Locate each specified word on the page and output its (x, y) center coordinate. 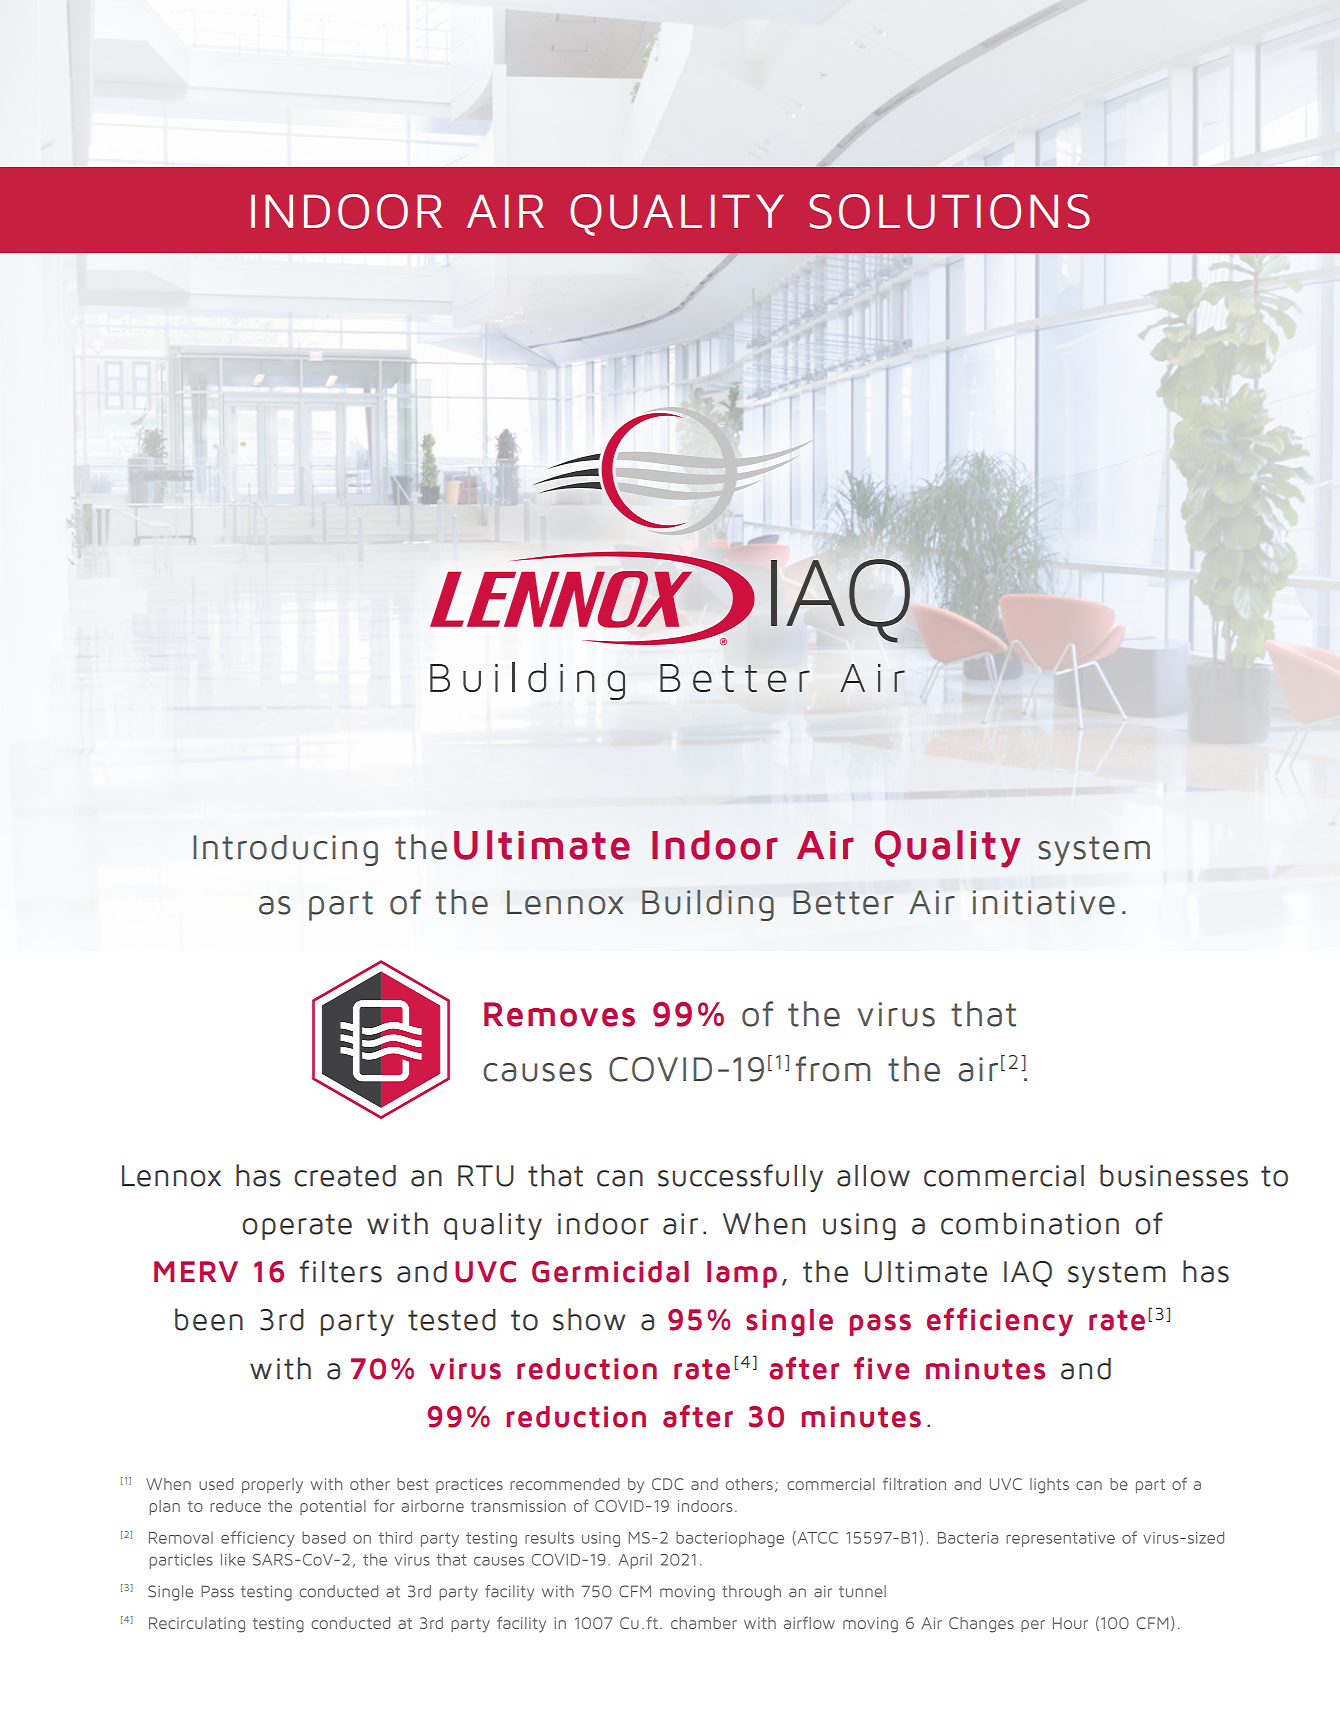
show (589, 1319)
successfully (740, 1178)
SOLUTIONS (949, 211)
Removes (559, 1014)
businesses (1174, 1175)
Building (708, 905)
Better (843, 902)
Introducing (285, 850)
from (832, 1069)
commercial (1004, 1176)
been (209, 1319)
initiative (1044, 902)
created (345, 1176)
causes (537, 1072)
